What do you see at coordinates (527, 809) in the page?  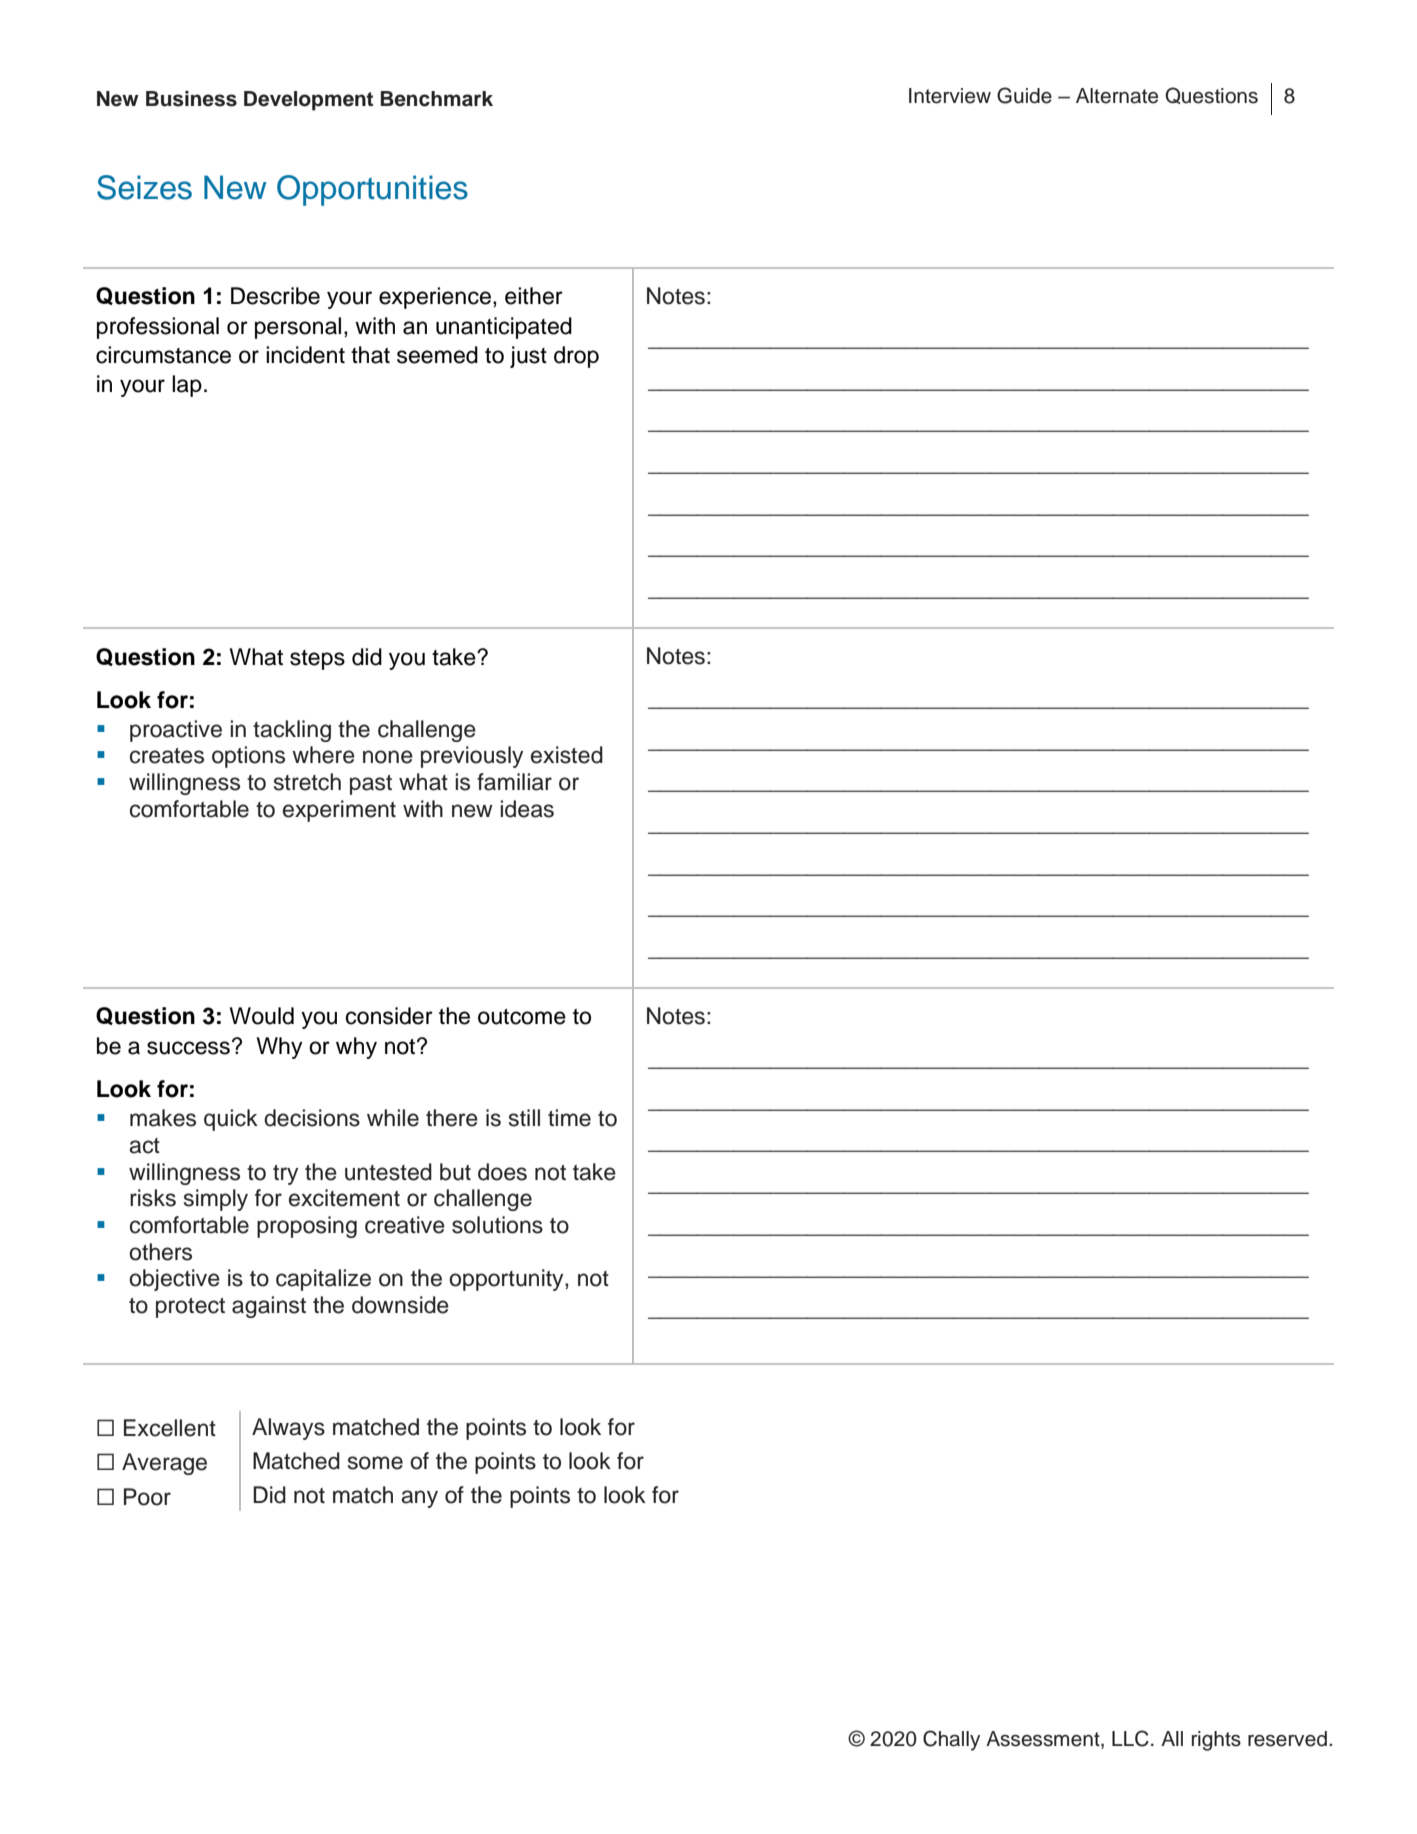 I see `ideas` at bounding box center [527, 809].
